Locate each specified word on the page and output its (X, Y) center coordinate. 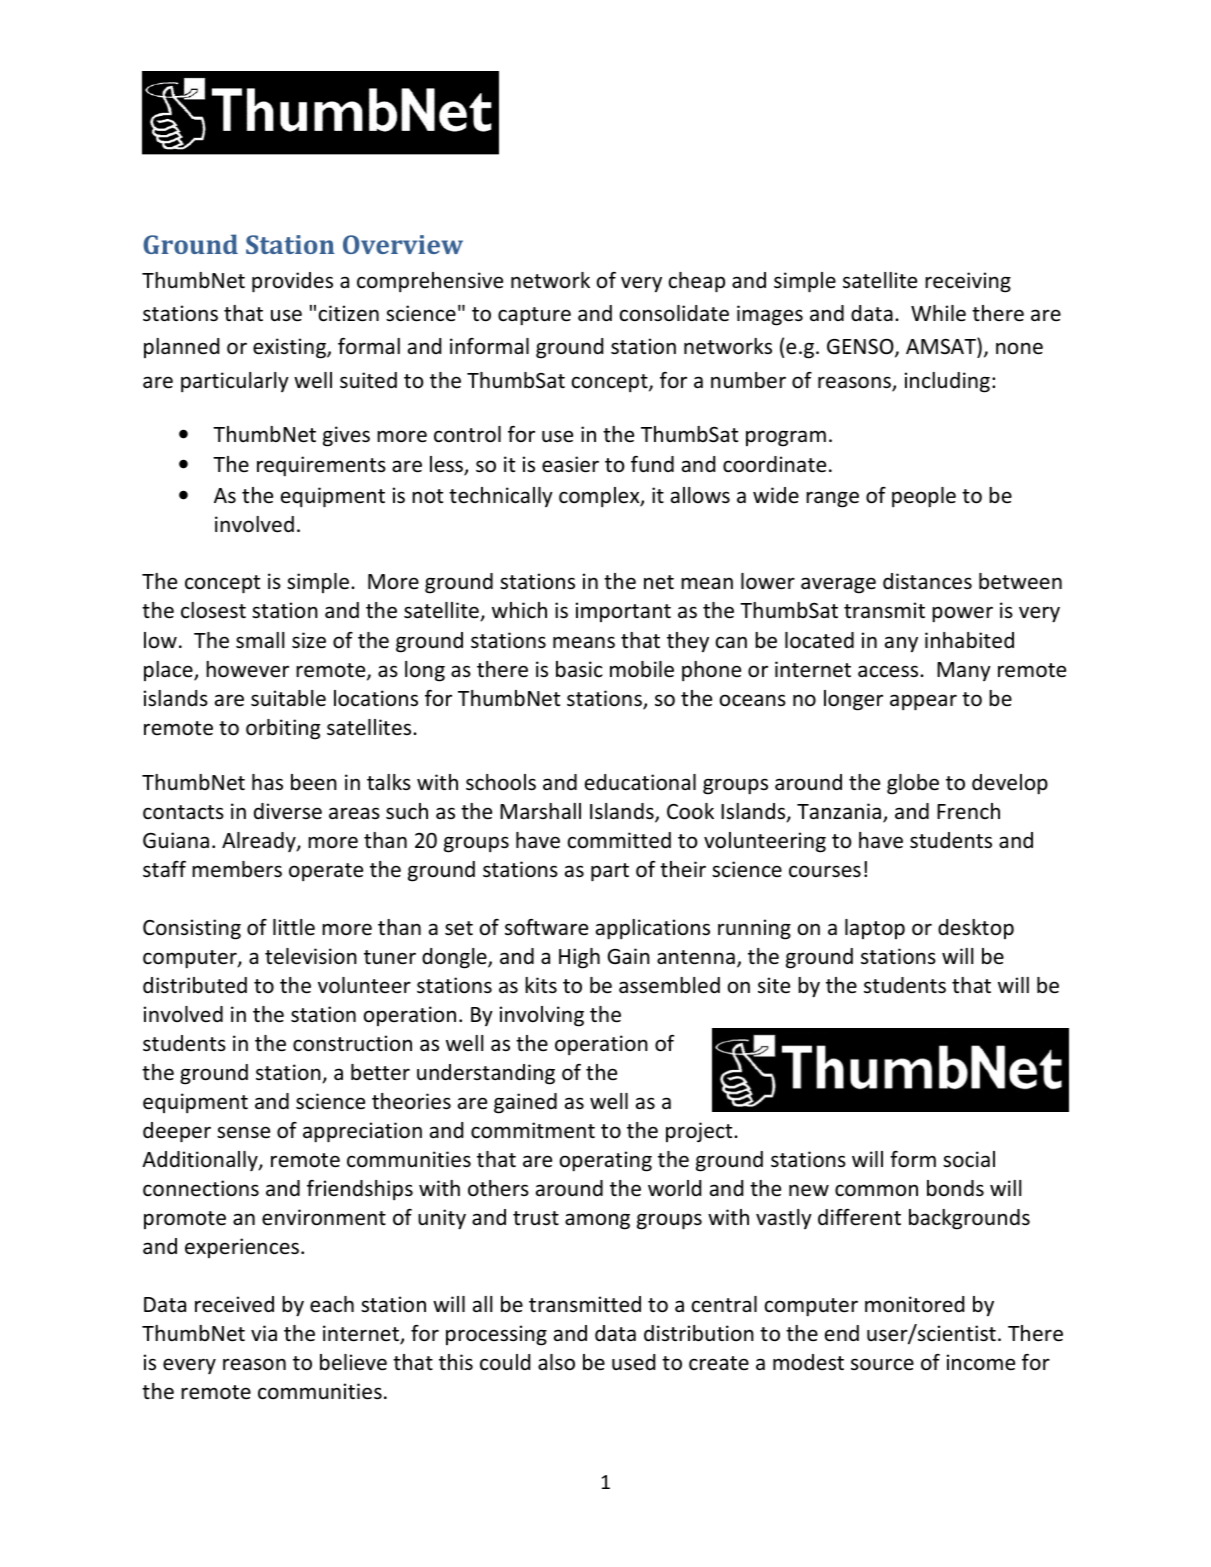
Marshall (540, 811)
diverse (288, 811)
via (264, 1333)
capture (534, 316)
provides (292, 282)
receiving (968, 282)
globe (913, 784)
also (556, 1362)
